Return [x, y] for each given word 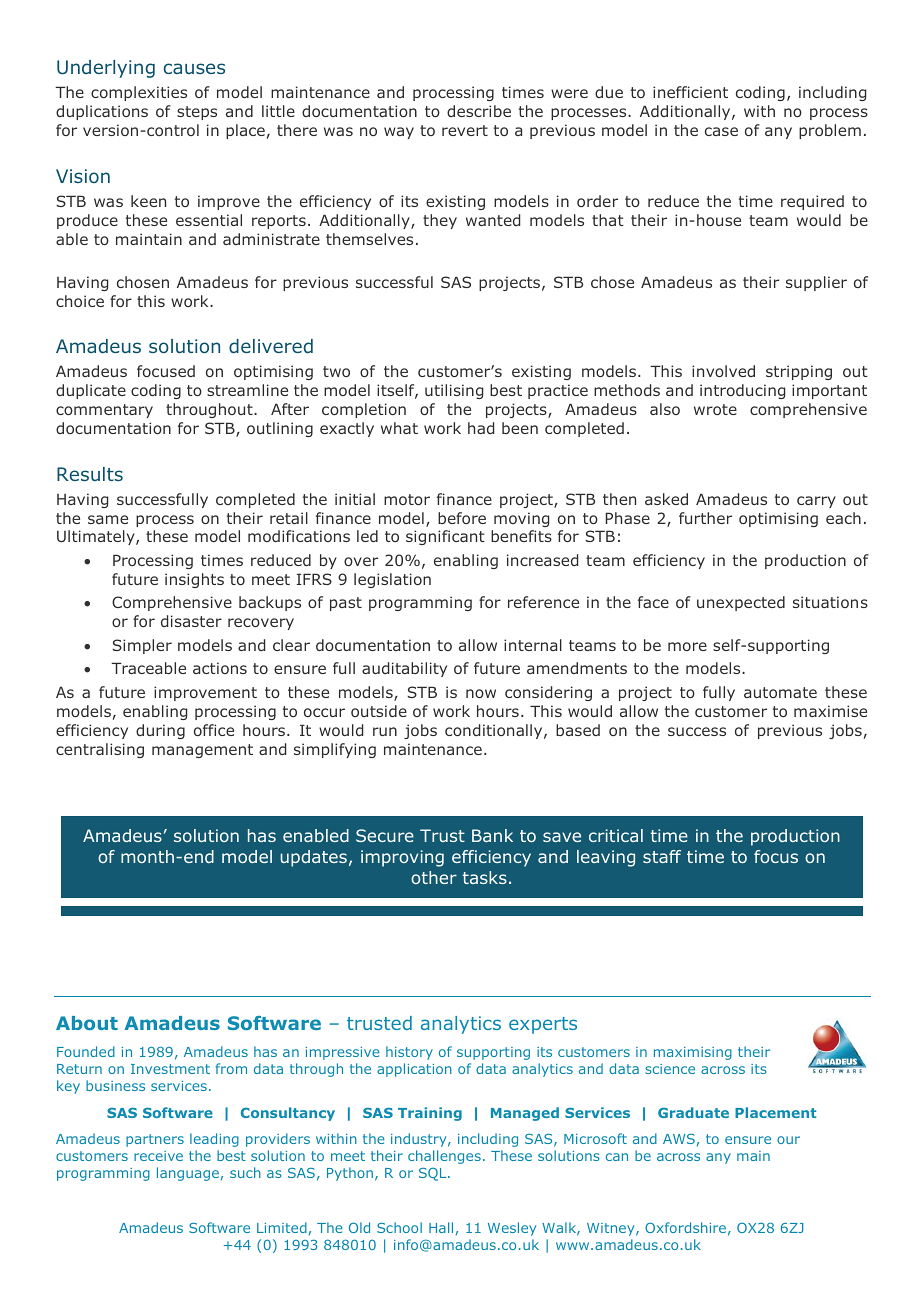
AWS [679, 1139]
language [188, 1174]
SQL [434, 1174]
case [721, 131]
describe [479, 111]
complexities [139, 93]
